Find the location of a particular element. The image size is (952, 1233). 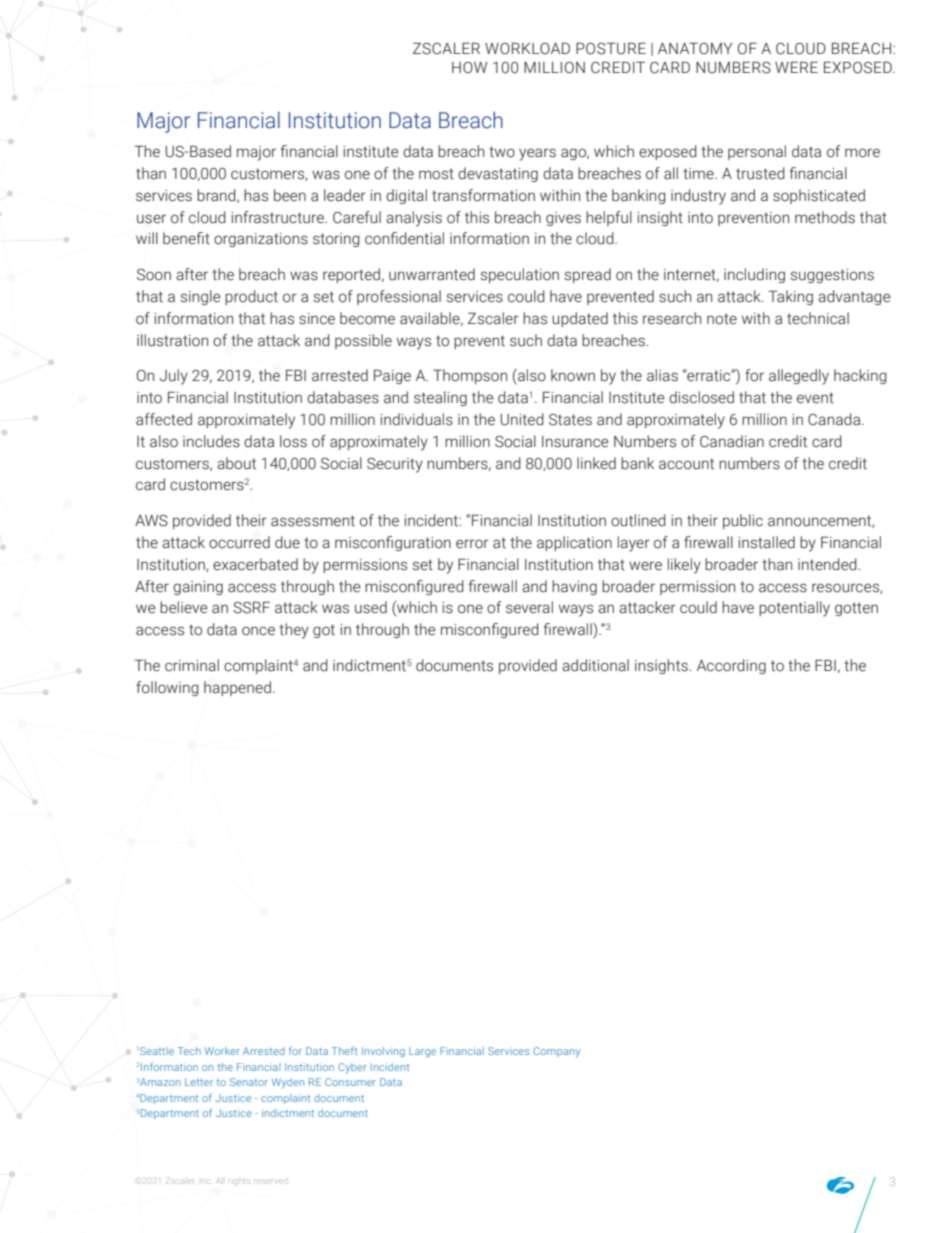

reserved is located at coordinates (271, 1181).
